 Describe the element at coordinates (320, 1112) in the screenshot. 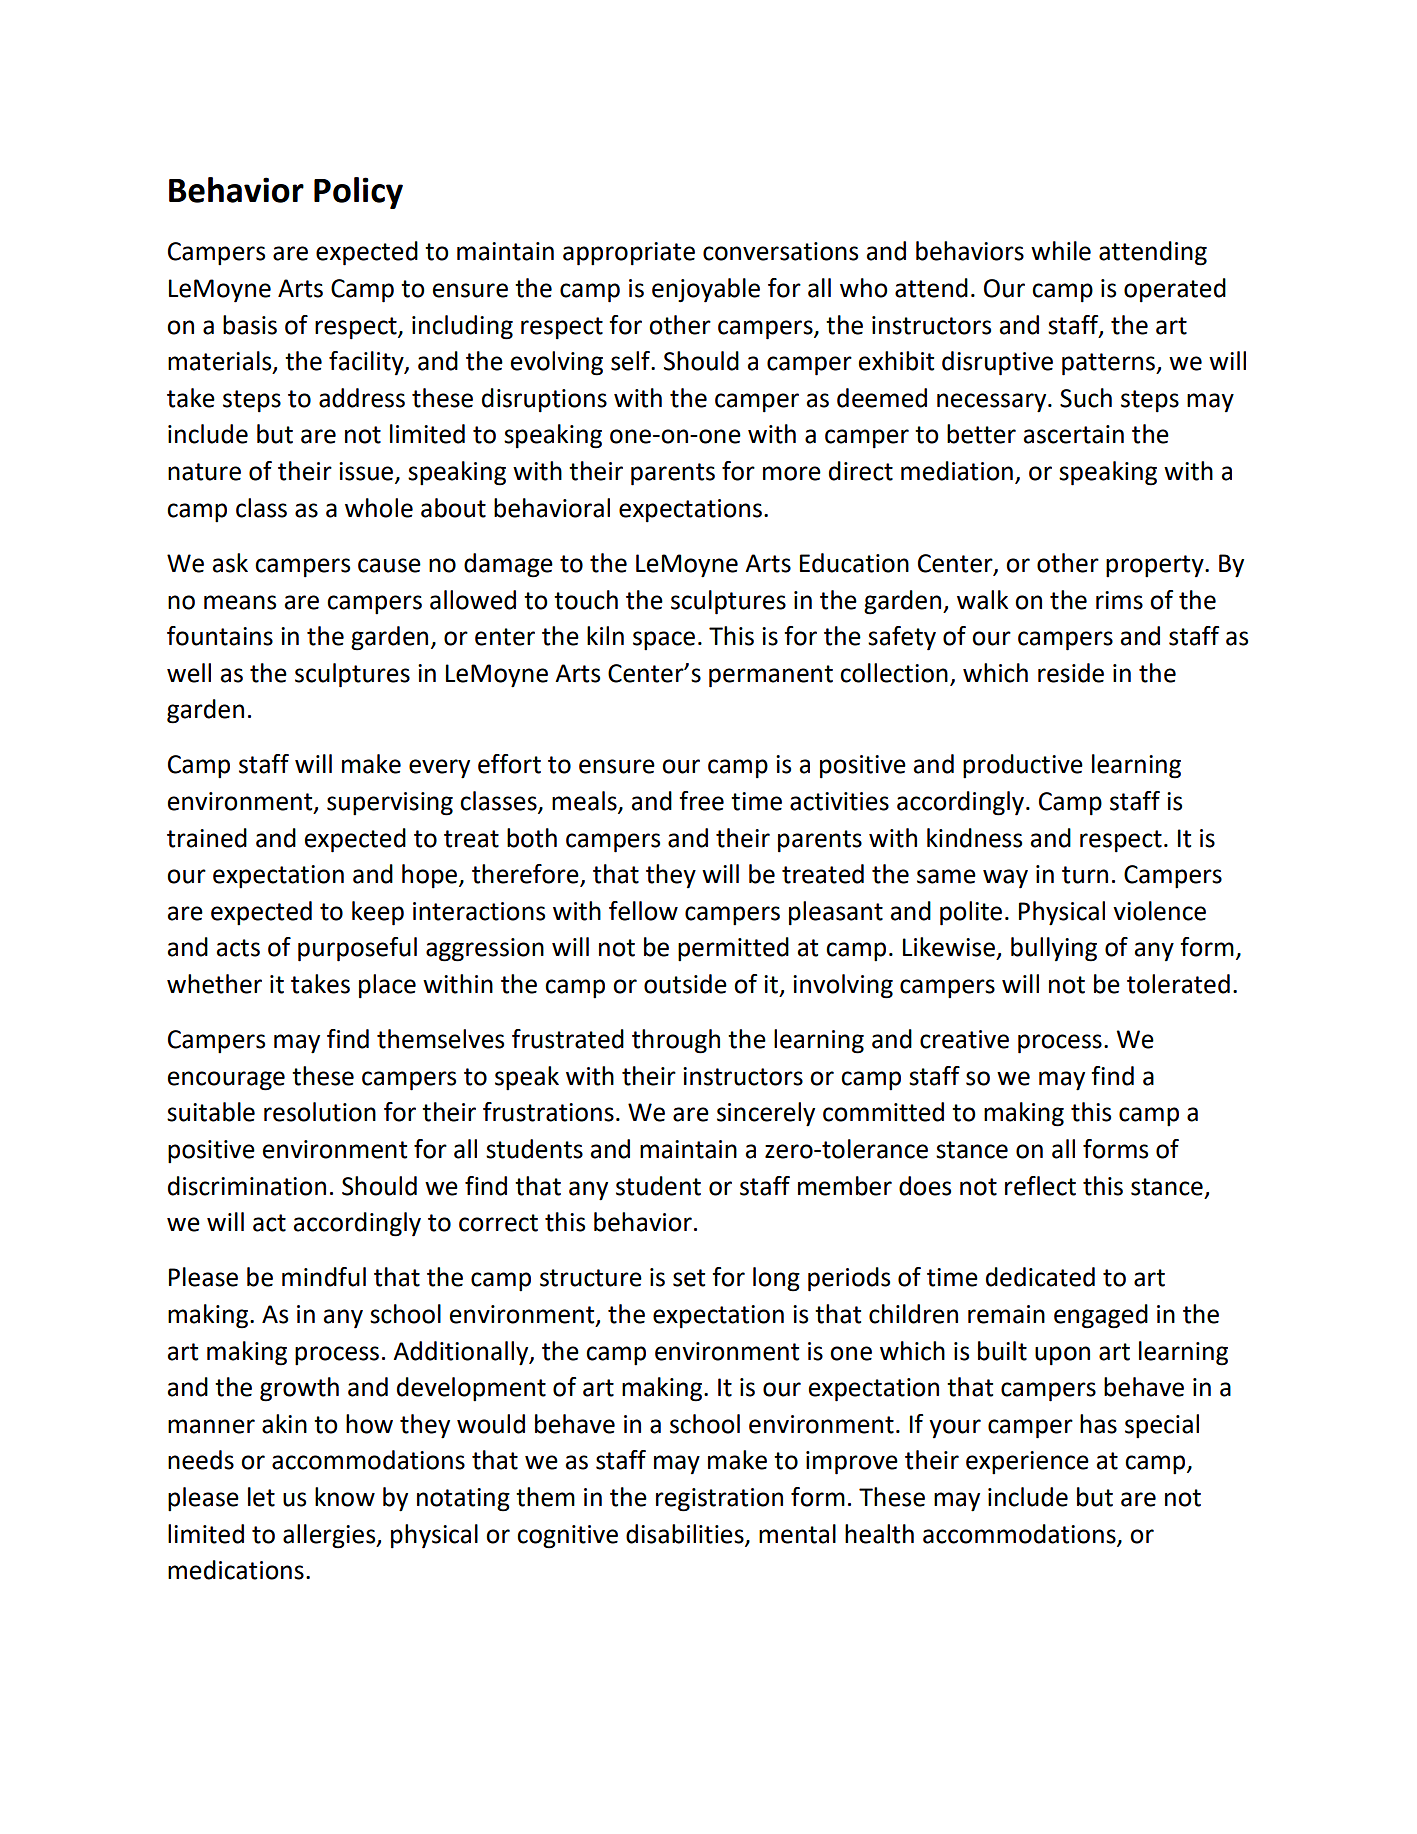

I see `resolution` at that location.
